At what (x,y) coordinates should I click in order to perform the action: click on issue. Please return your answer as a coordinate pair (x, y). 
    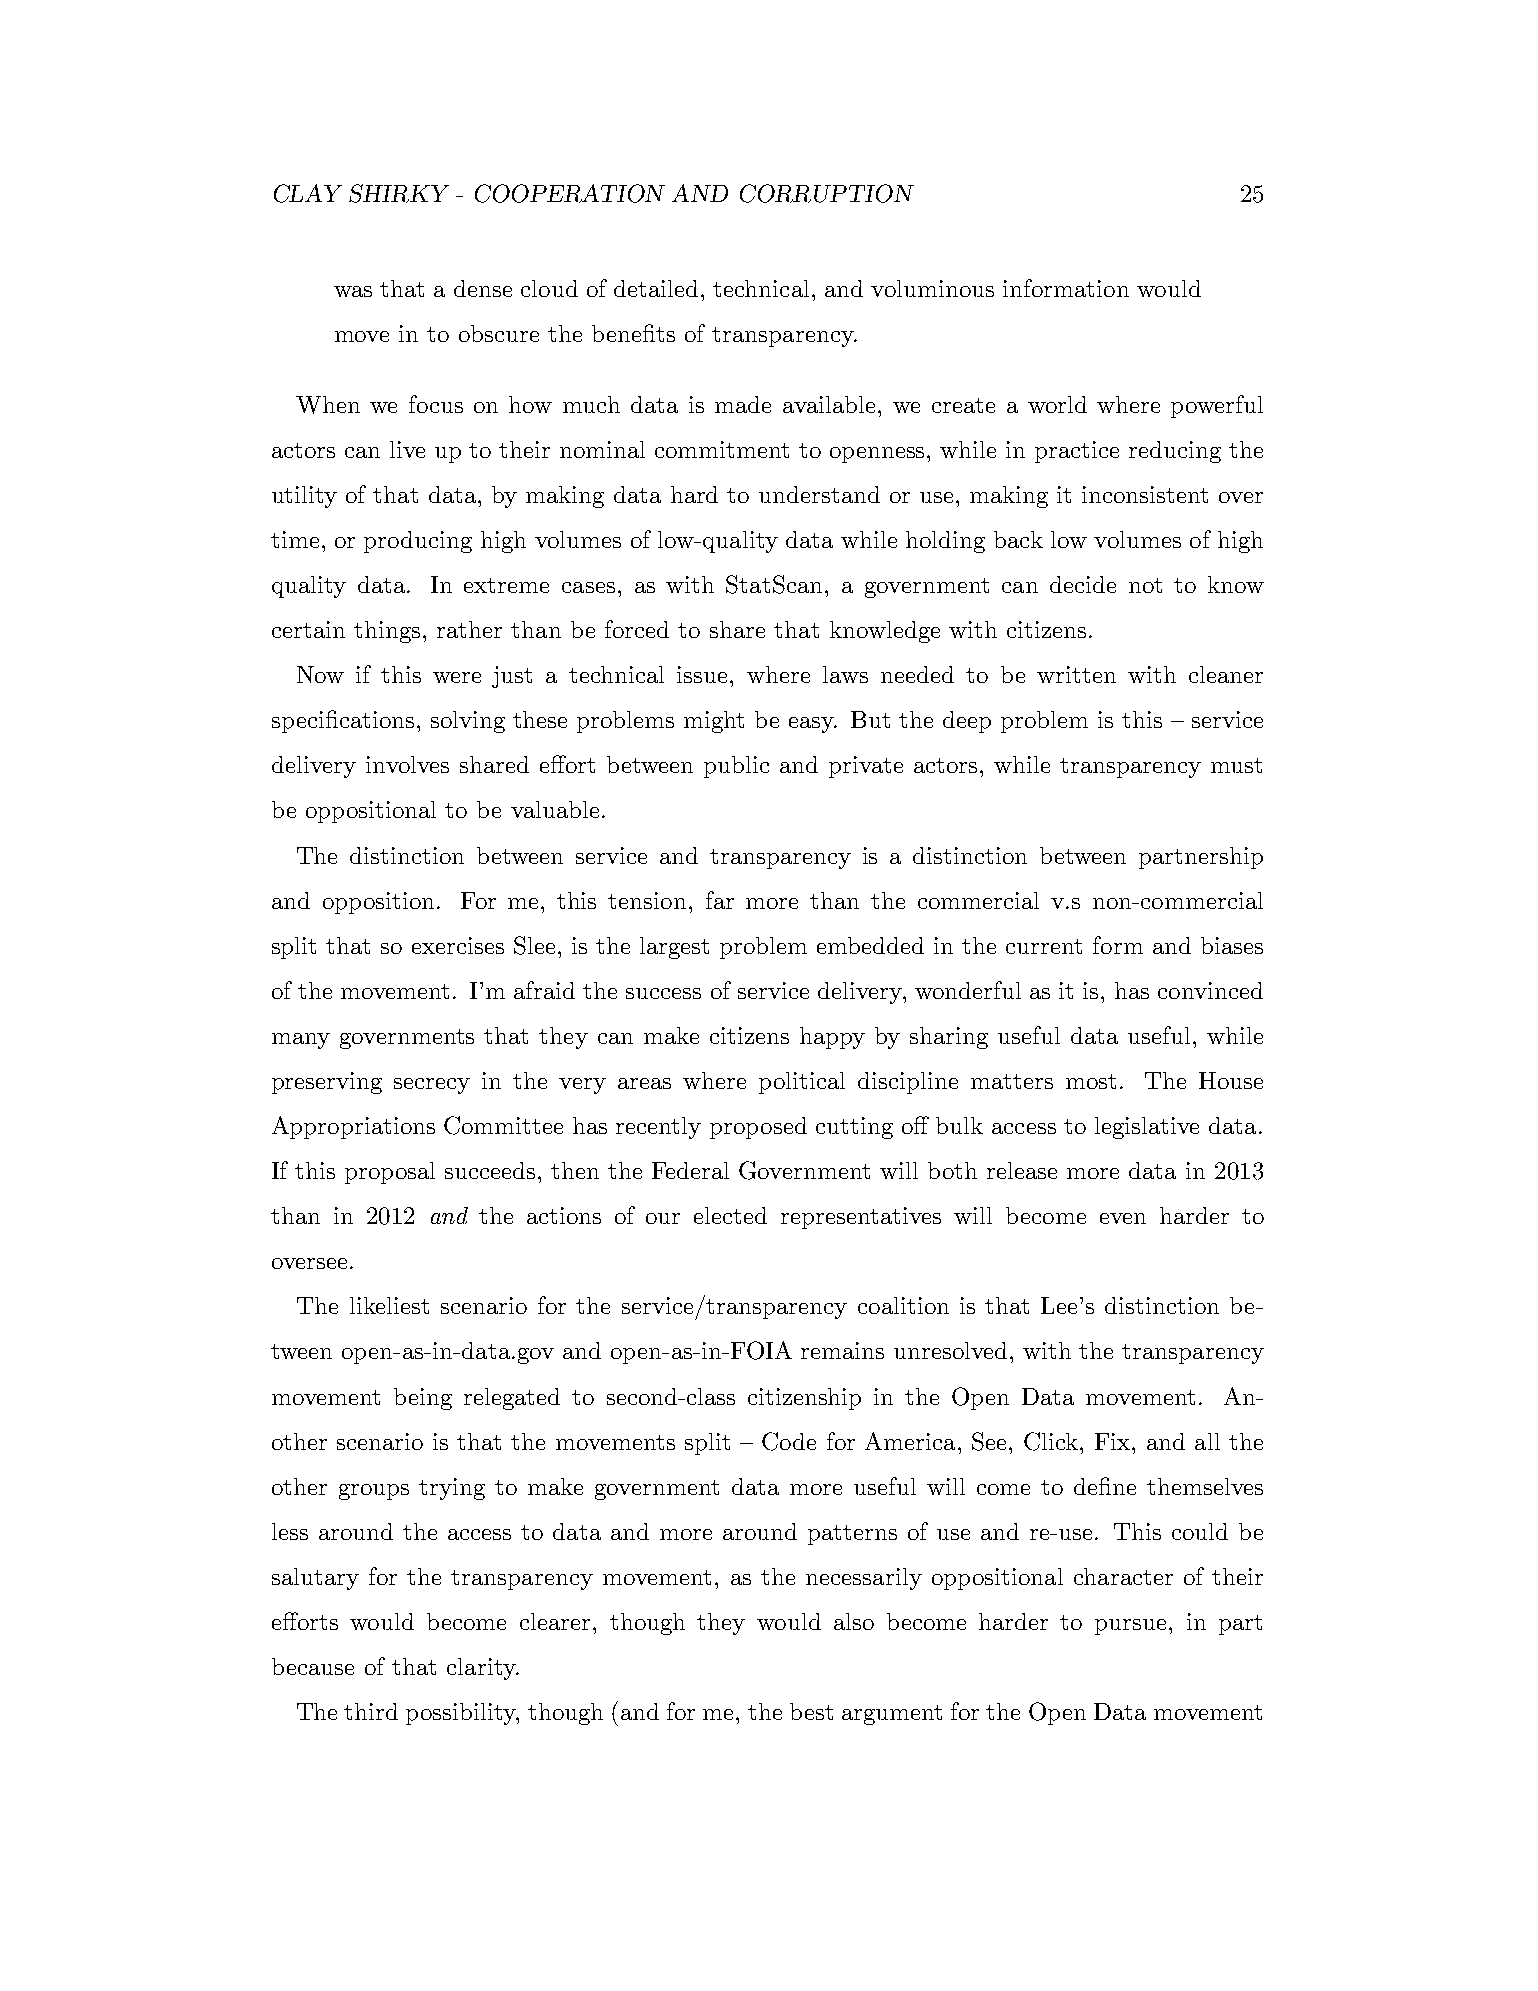
    Looking at the image, I should click on (704, 674).
